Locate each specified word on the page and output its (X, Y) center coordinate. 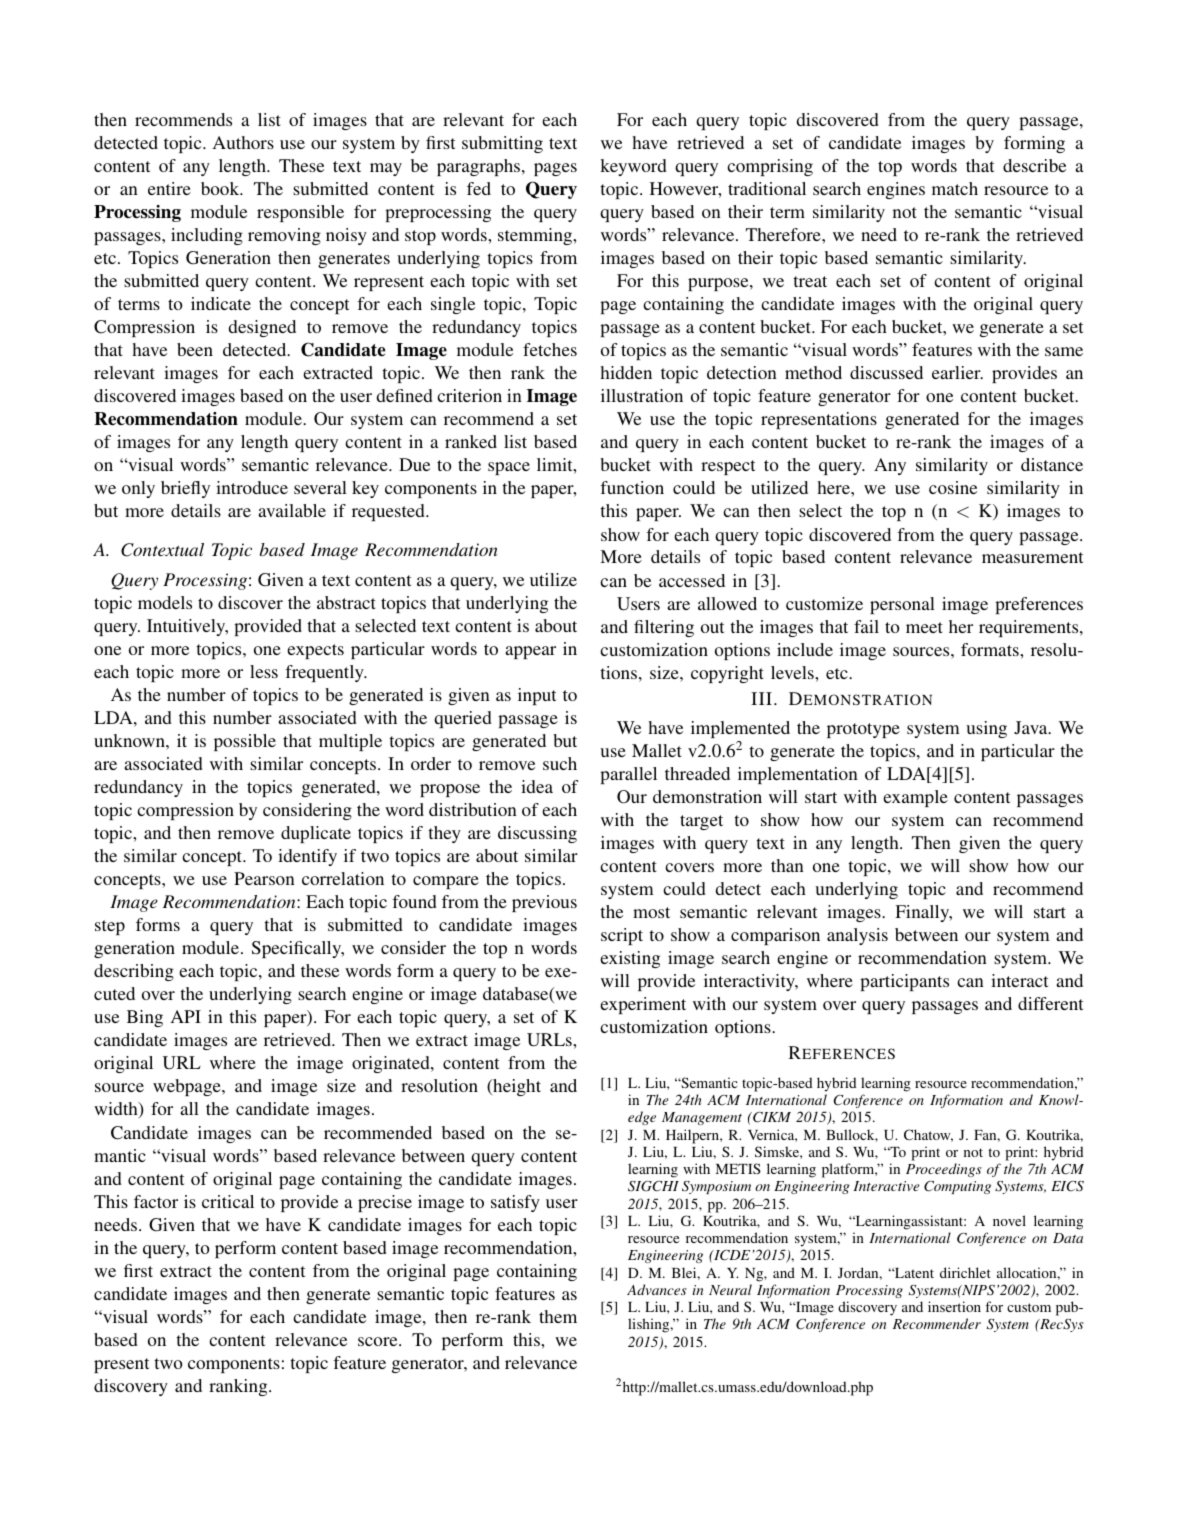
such (560, 763)
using (986, 729)
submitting (502, 144)
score (379, 1341)
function (632, 487)
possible (245, 742)
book (221, 188)
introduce (252, 487)
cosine (953, 487)
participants (904, 982)
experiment (643, 1005)
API (186, 1016)
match (955, 188)
